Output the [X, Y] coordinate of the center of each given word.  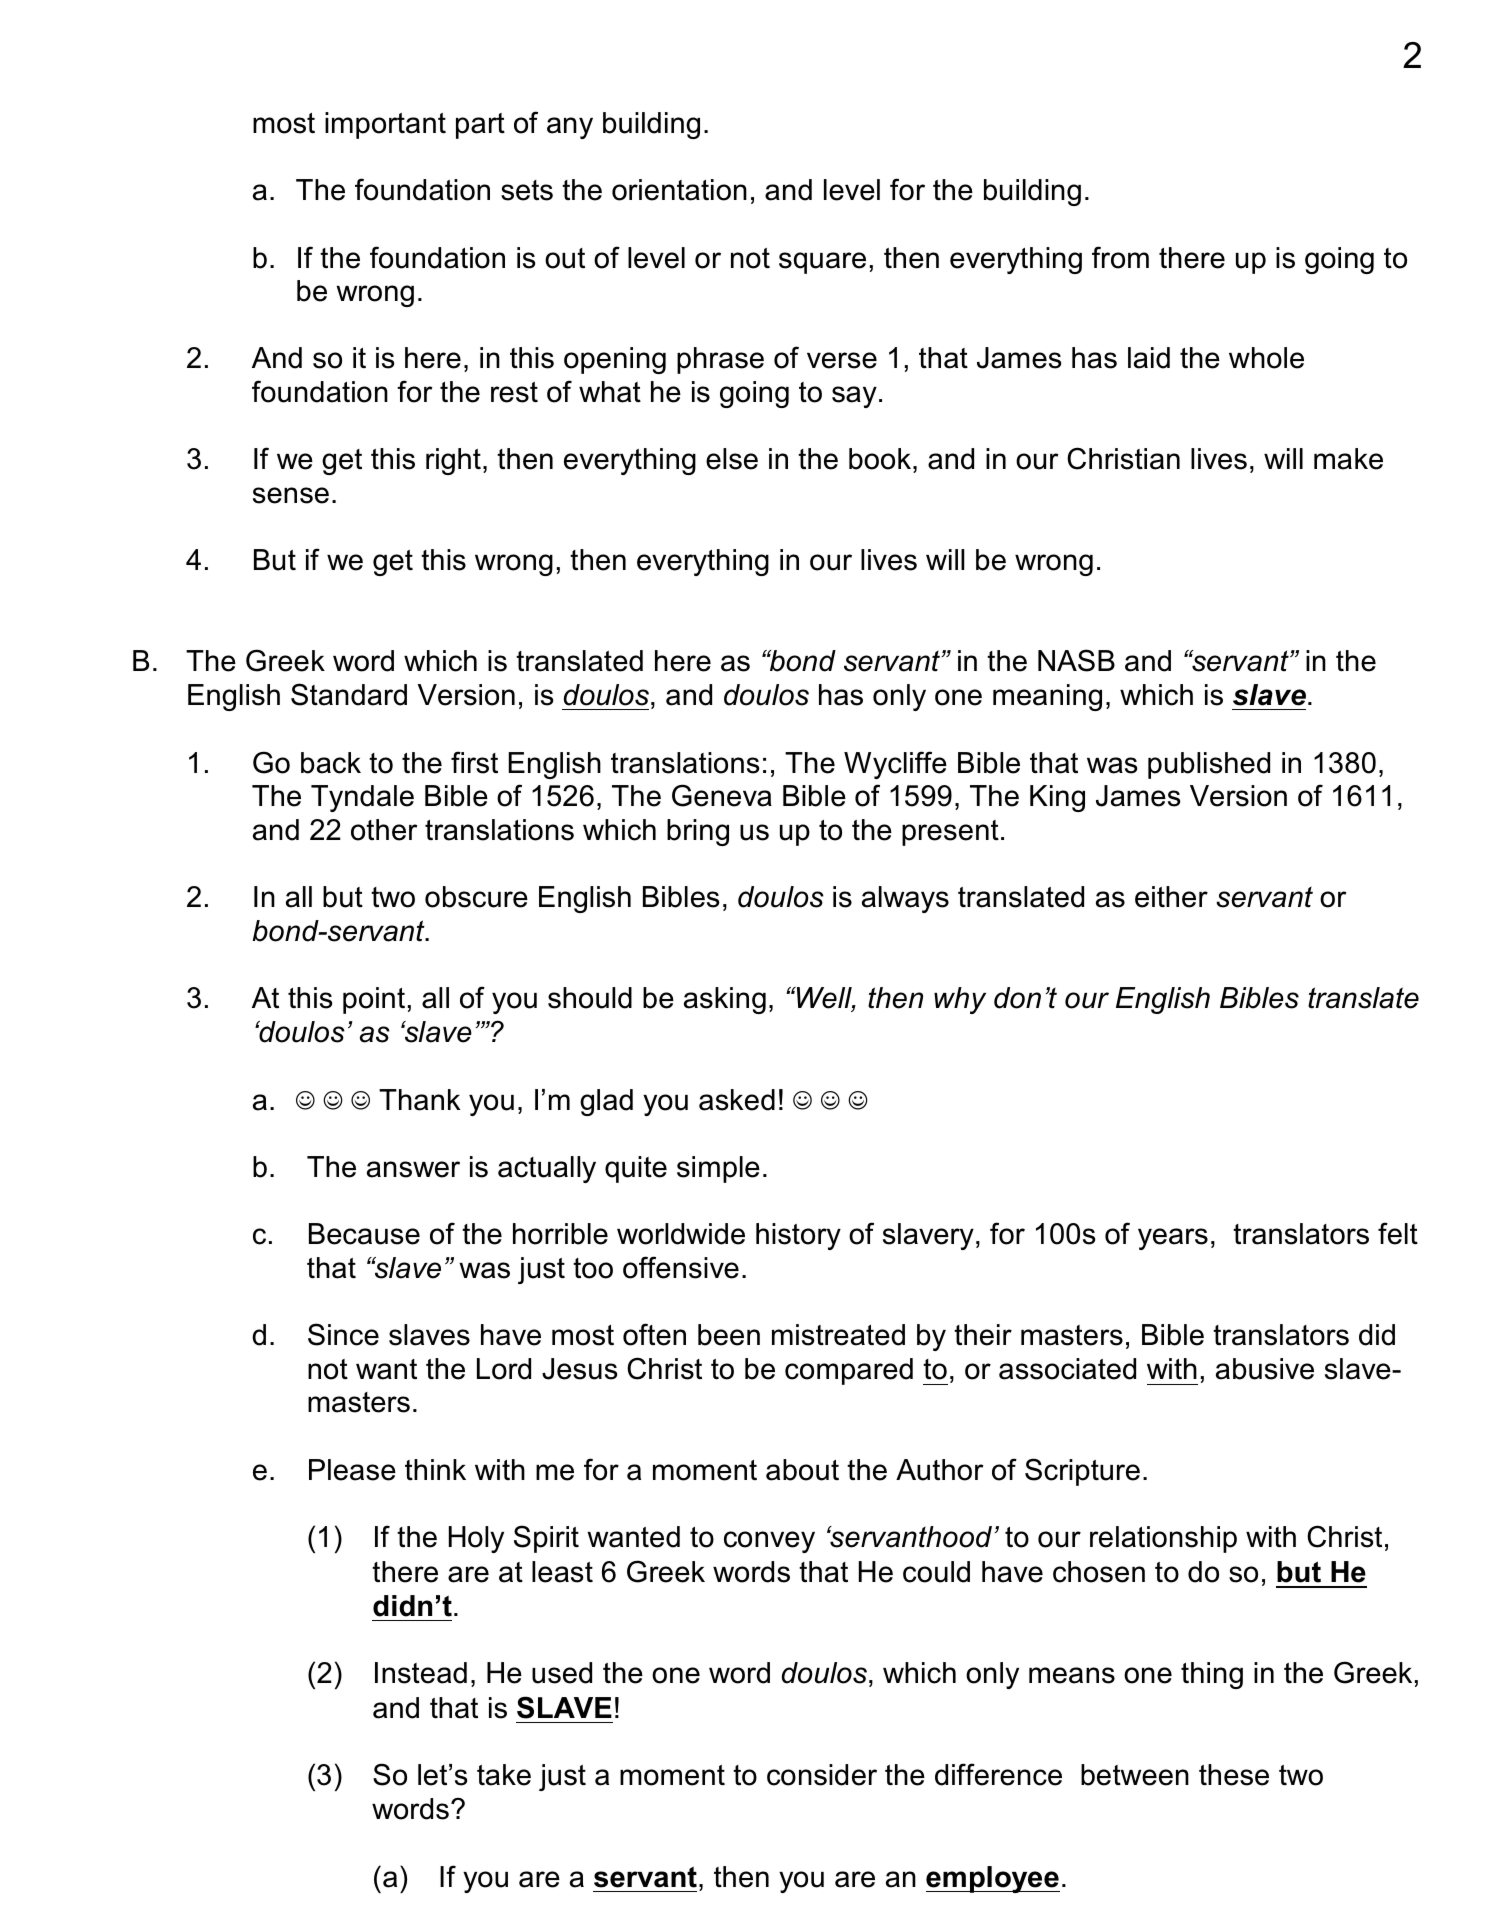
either [1171, 897]
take [504, 1775]
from [1120, 257]
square [822, 263]
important [385, 125]
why [960, 1000]
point [374, 1000]
